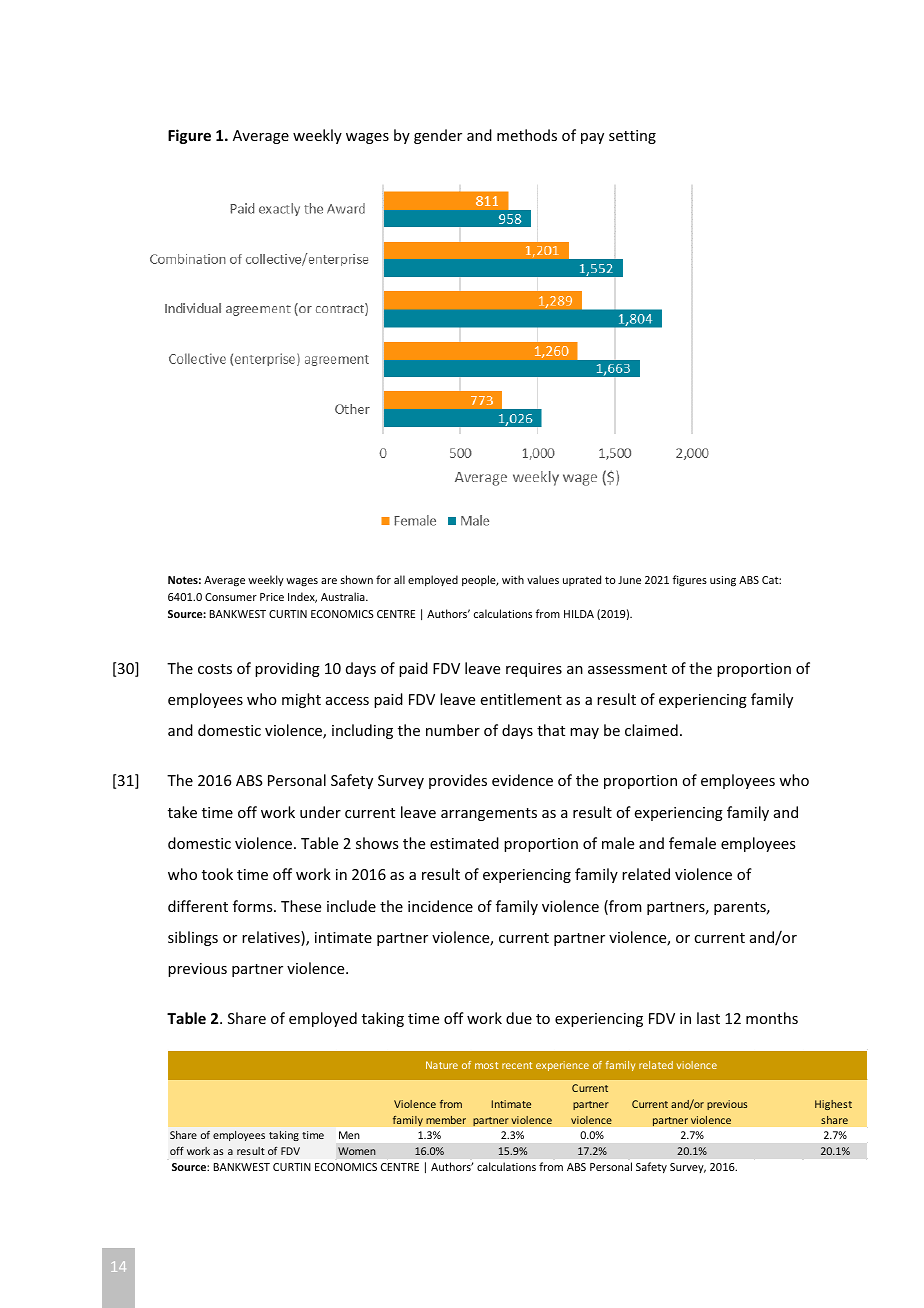 This image has height=1308, width=924. What do you see at coordinates (651, 730) in the image?
I see `claimed` at bounding box center [651, 730].
